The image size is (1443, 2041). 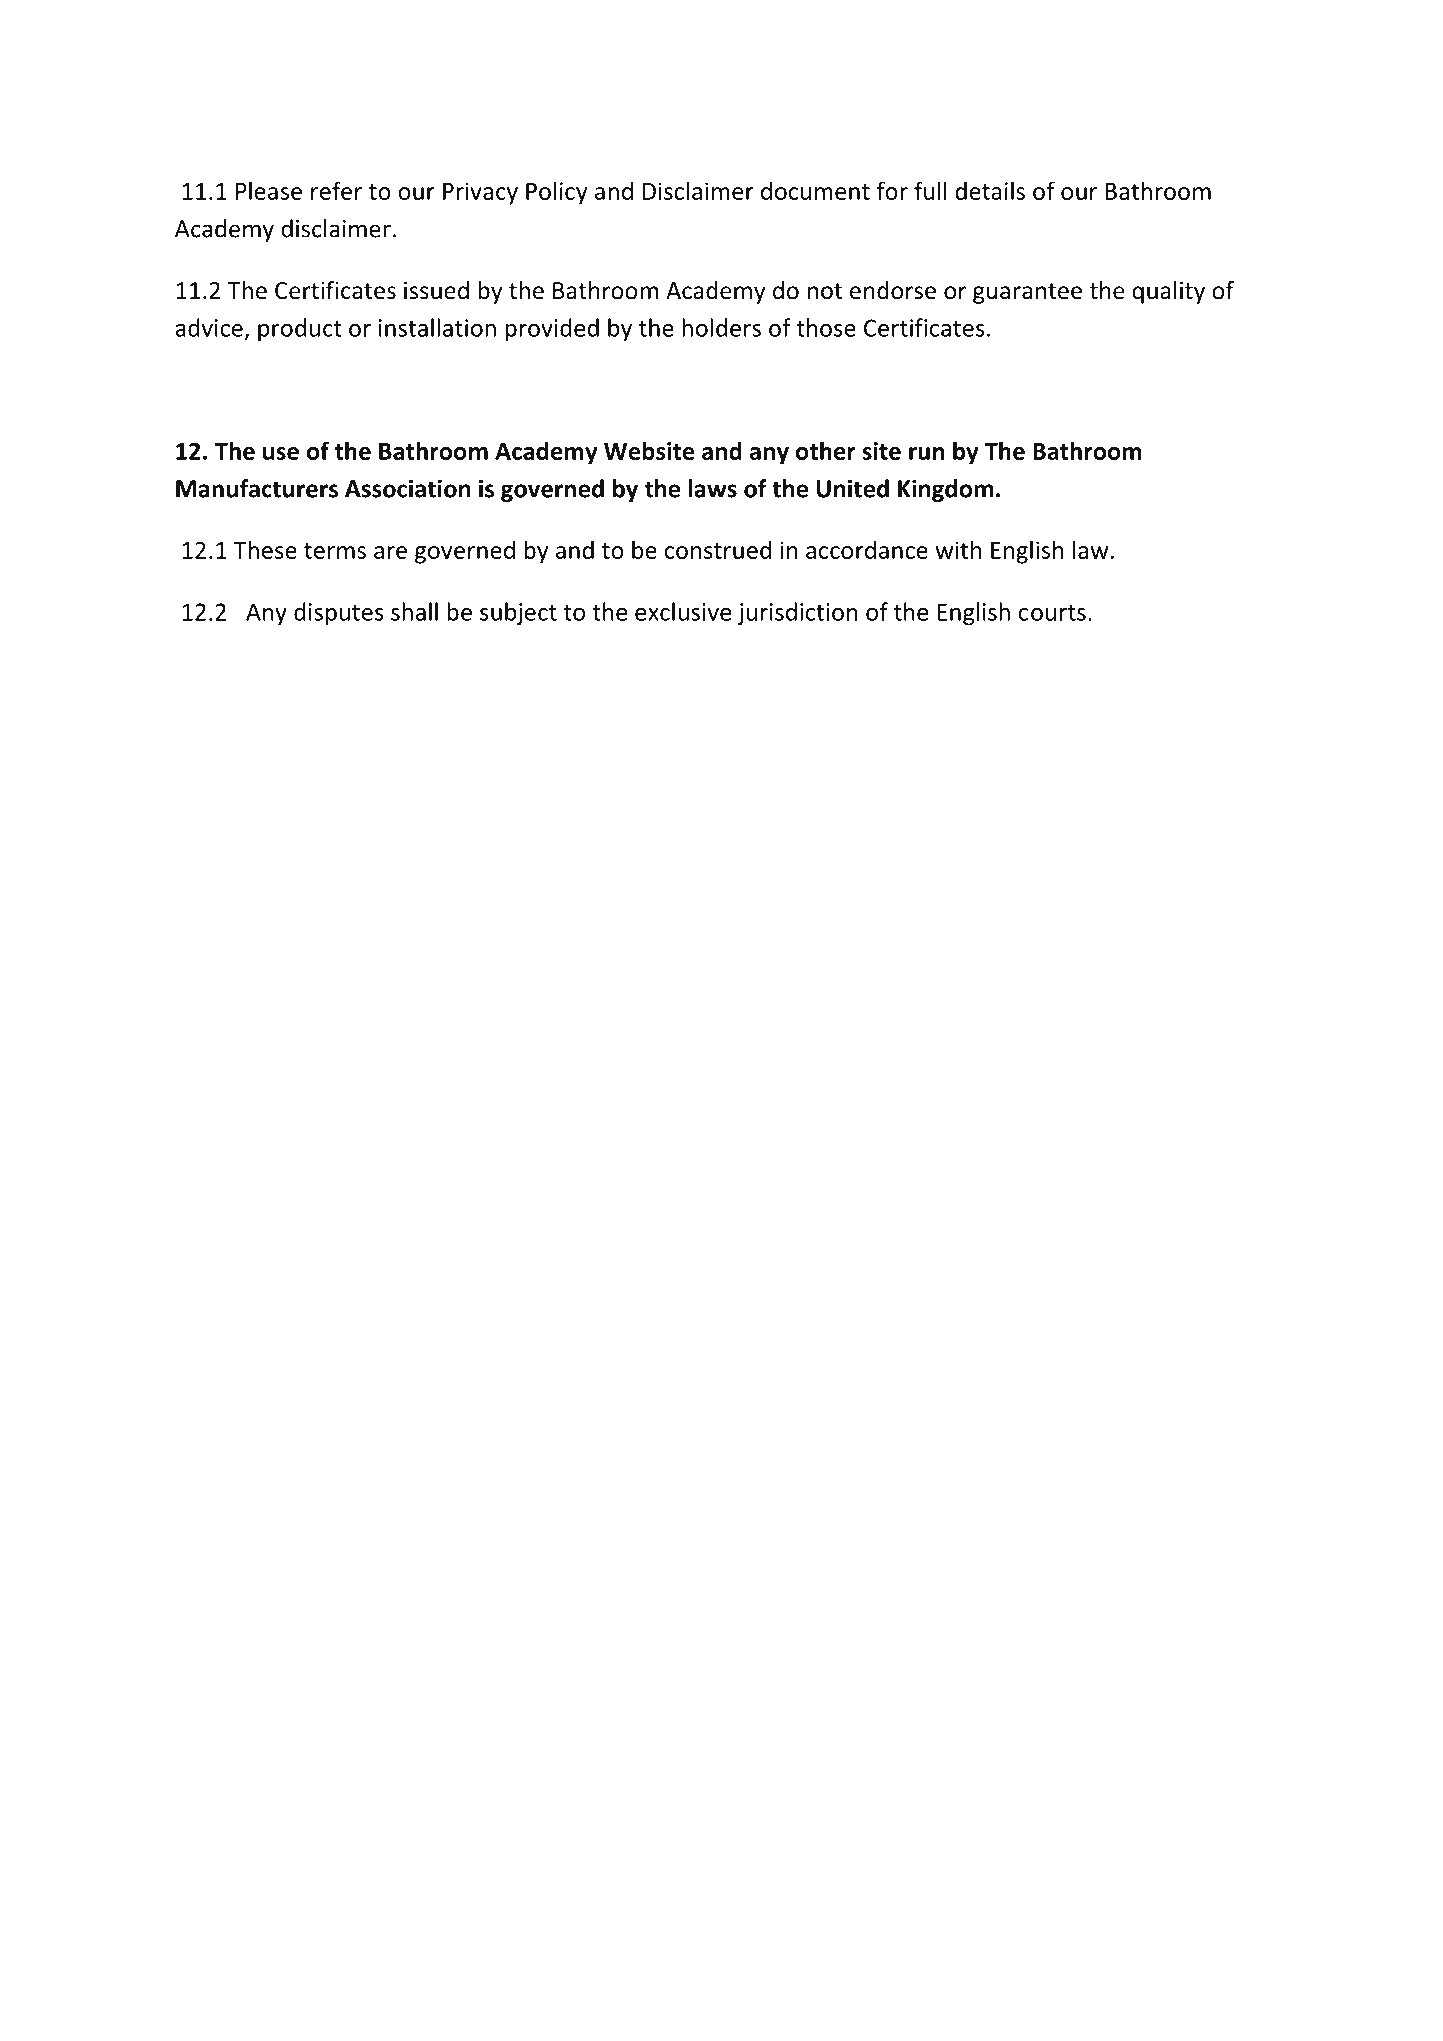 I want to click on refer, so click(x=336, y=190).
